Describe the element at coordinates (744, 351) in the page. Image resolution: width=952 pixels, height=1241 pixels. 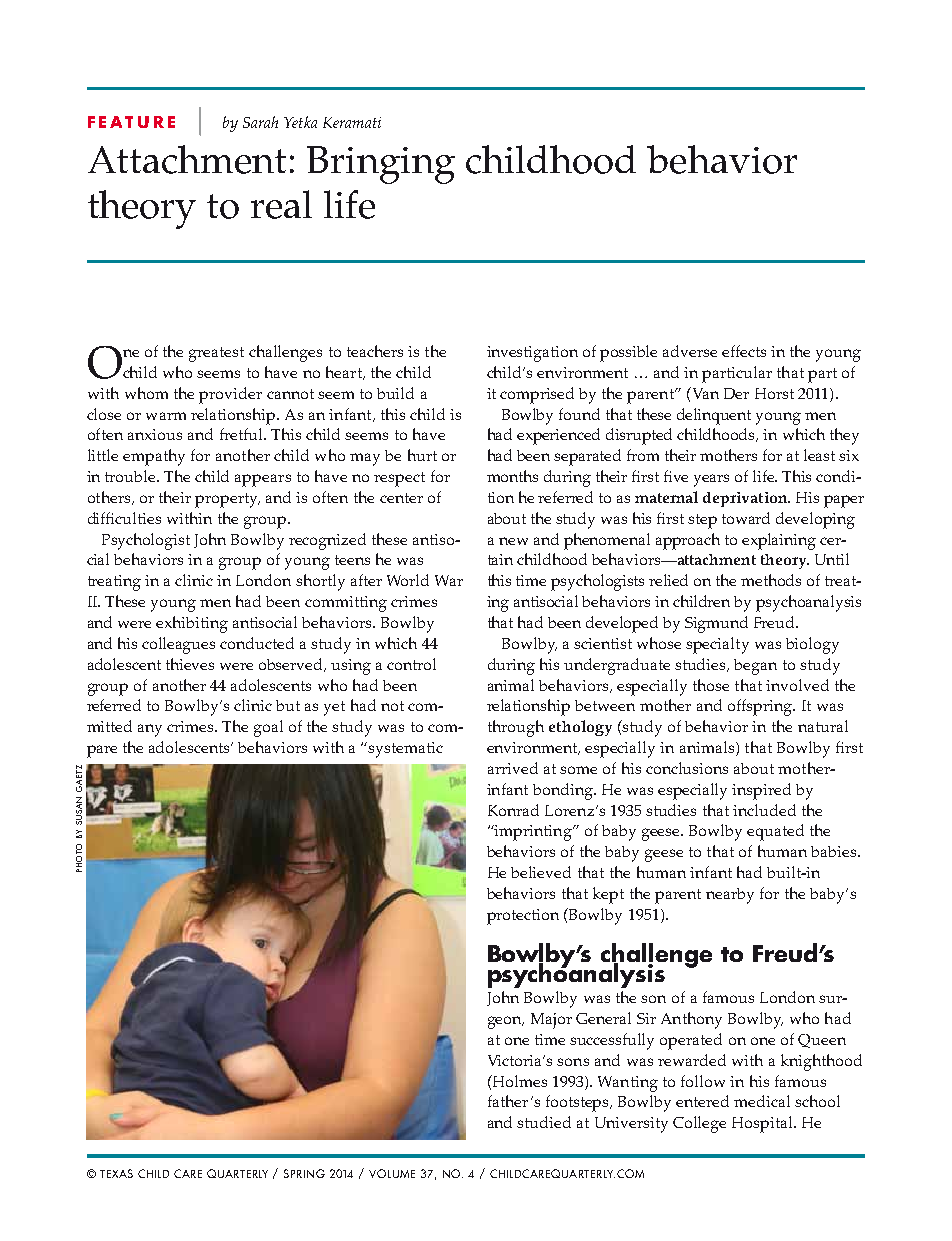
I see `effects` at that location.
